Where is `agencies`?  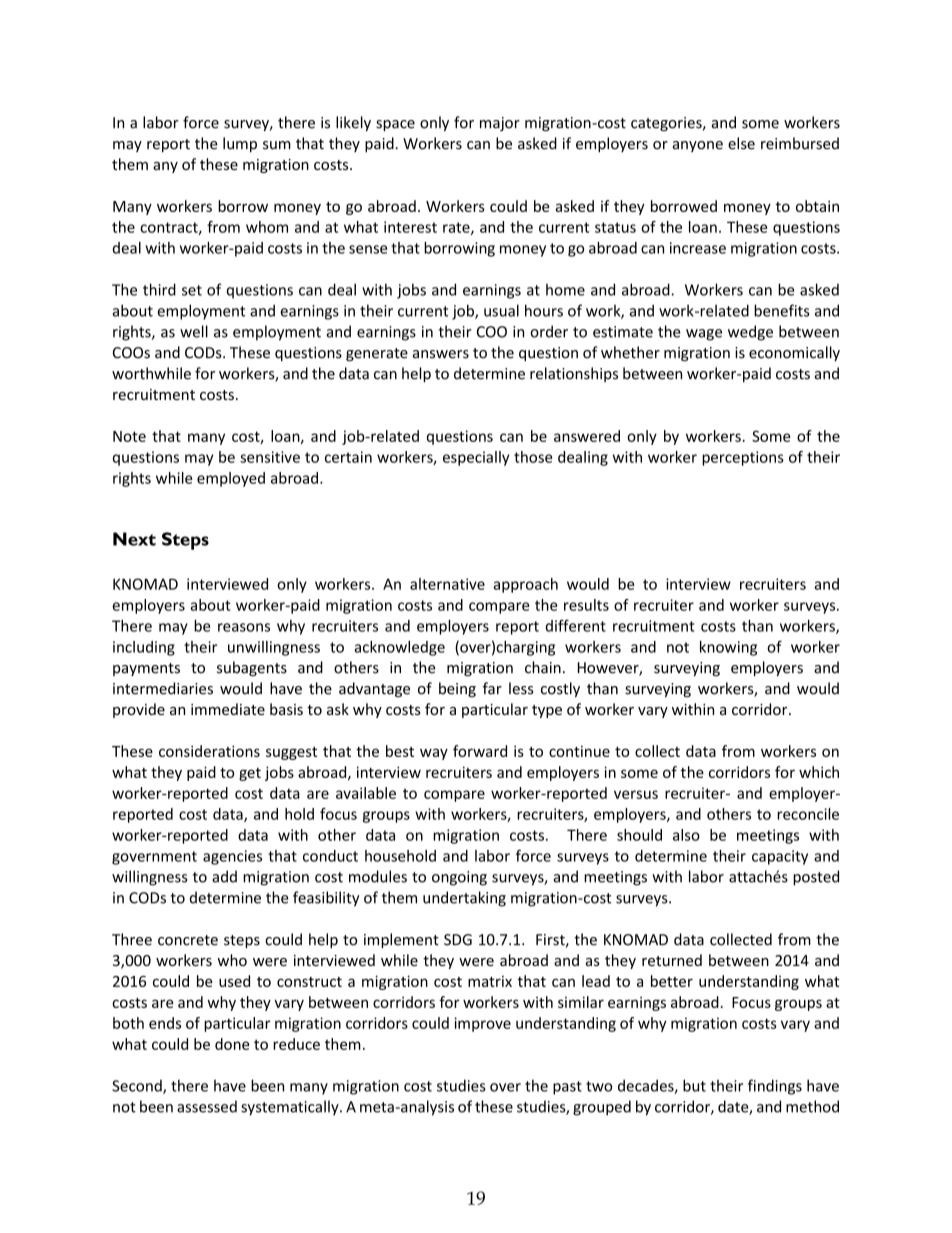
agencies is located at coordinates (232, 857).
